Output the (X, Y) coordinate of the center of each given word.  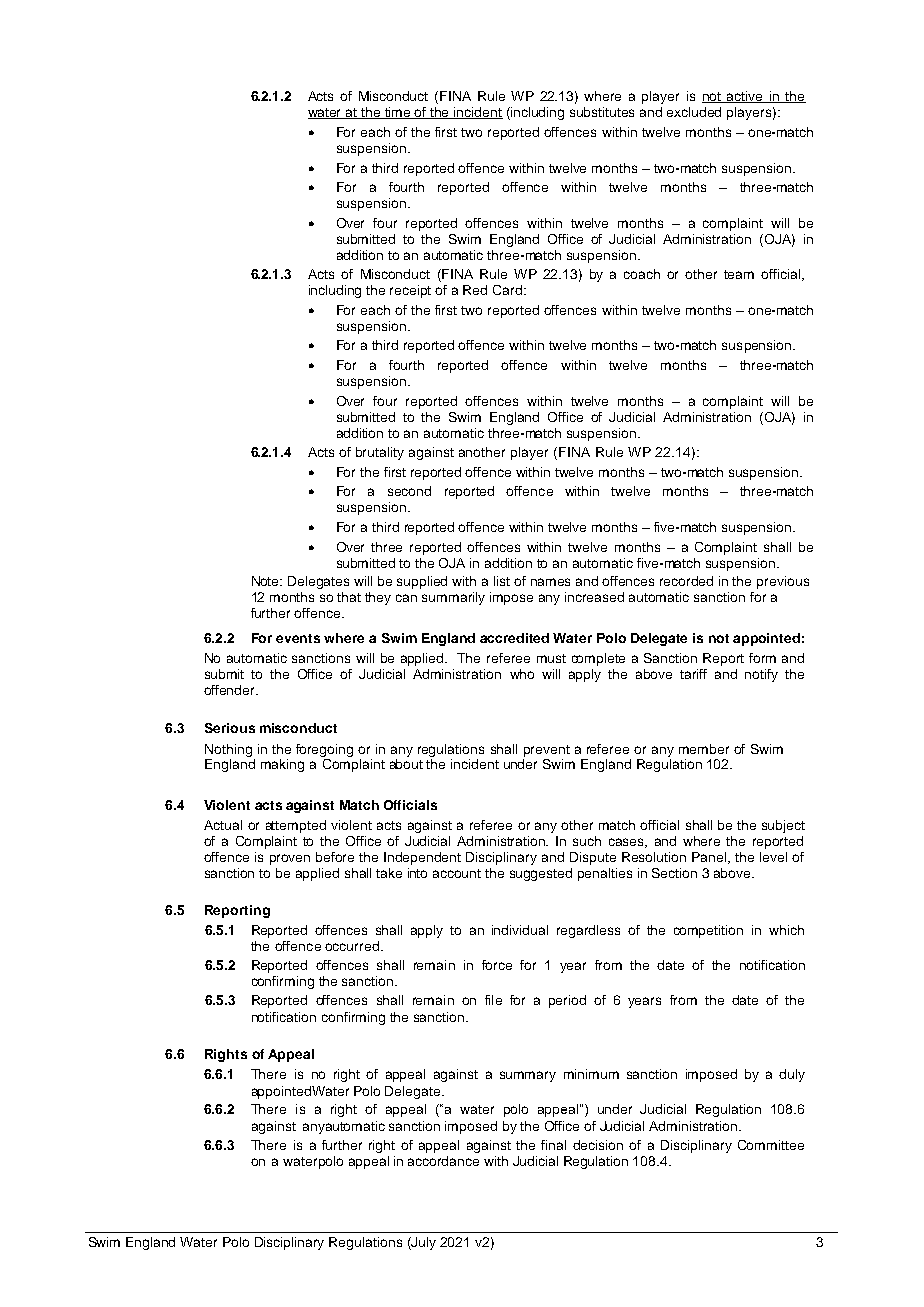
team (739, 274)
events (298, 638)
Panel (710, 858)
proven (290, 859)
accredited (514, 638)
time (398, 113)
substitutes (602, 112)
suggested (541, 874)
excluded (694, 112)
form (762, 658)
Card (507, 290)
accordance (443, 1161)
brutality (380, 453)
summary (528, 1076)
